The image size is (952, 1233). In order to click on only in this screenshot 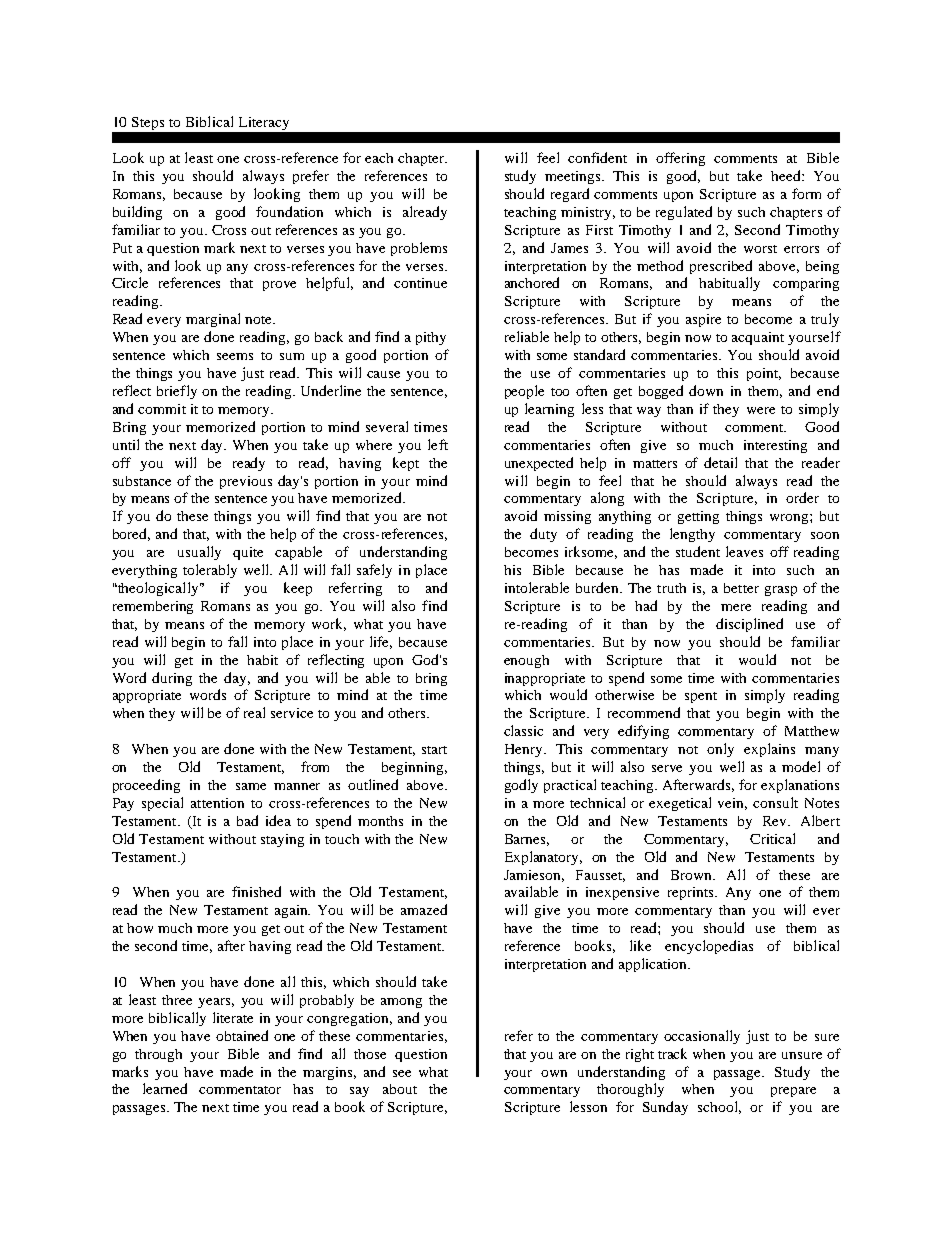, I will do `click(720, 750)`.
